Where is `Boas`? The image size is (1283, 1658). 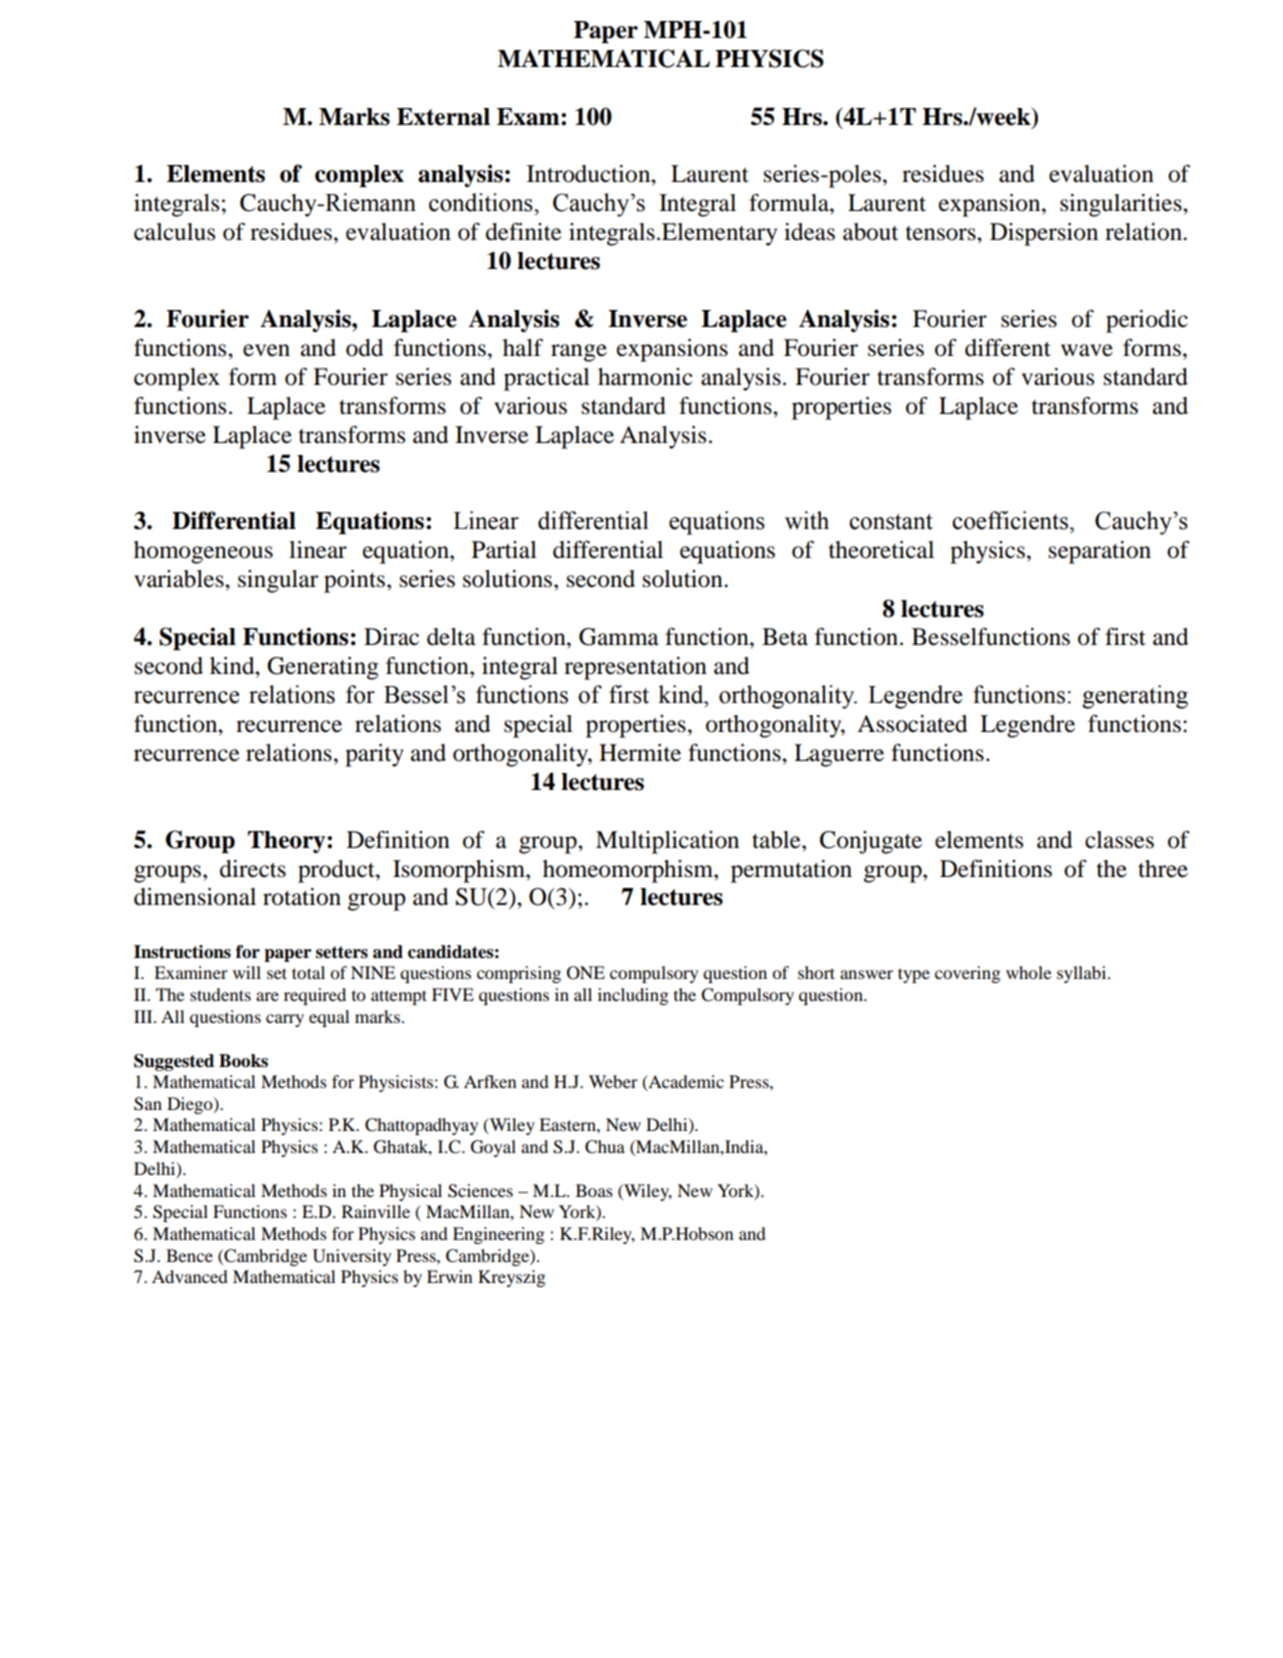
Boas is located at coordinates (594, 1190).
